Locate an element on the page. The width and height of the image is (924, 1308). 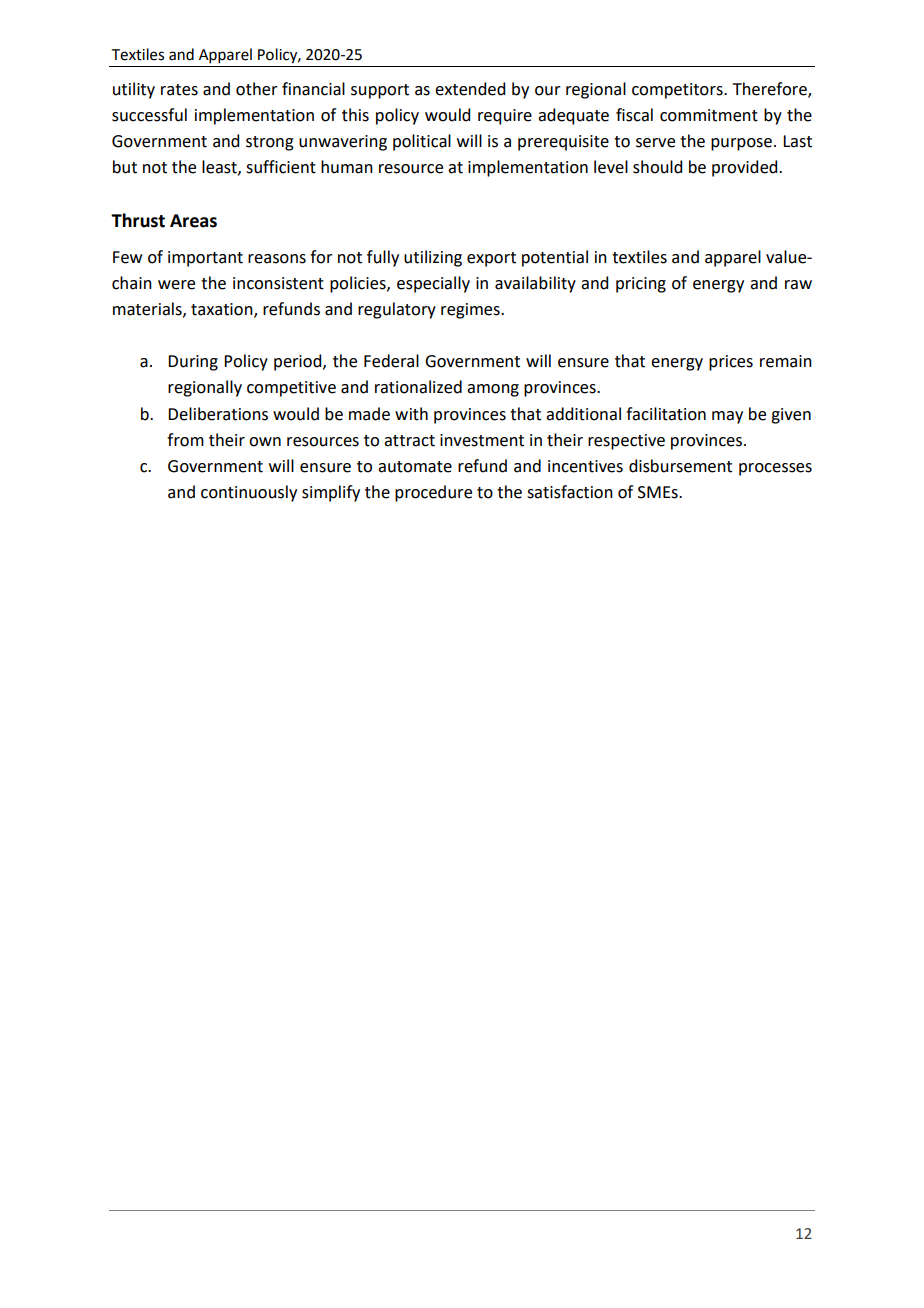
regimes is located at coordinates (471, 311).
